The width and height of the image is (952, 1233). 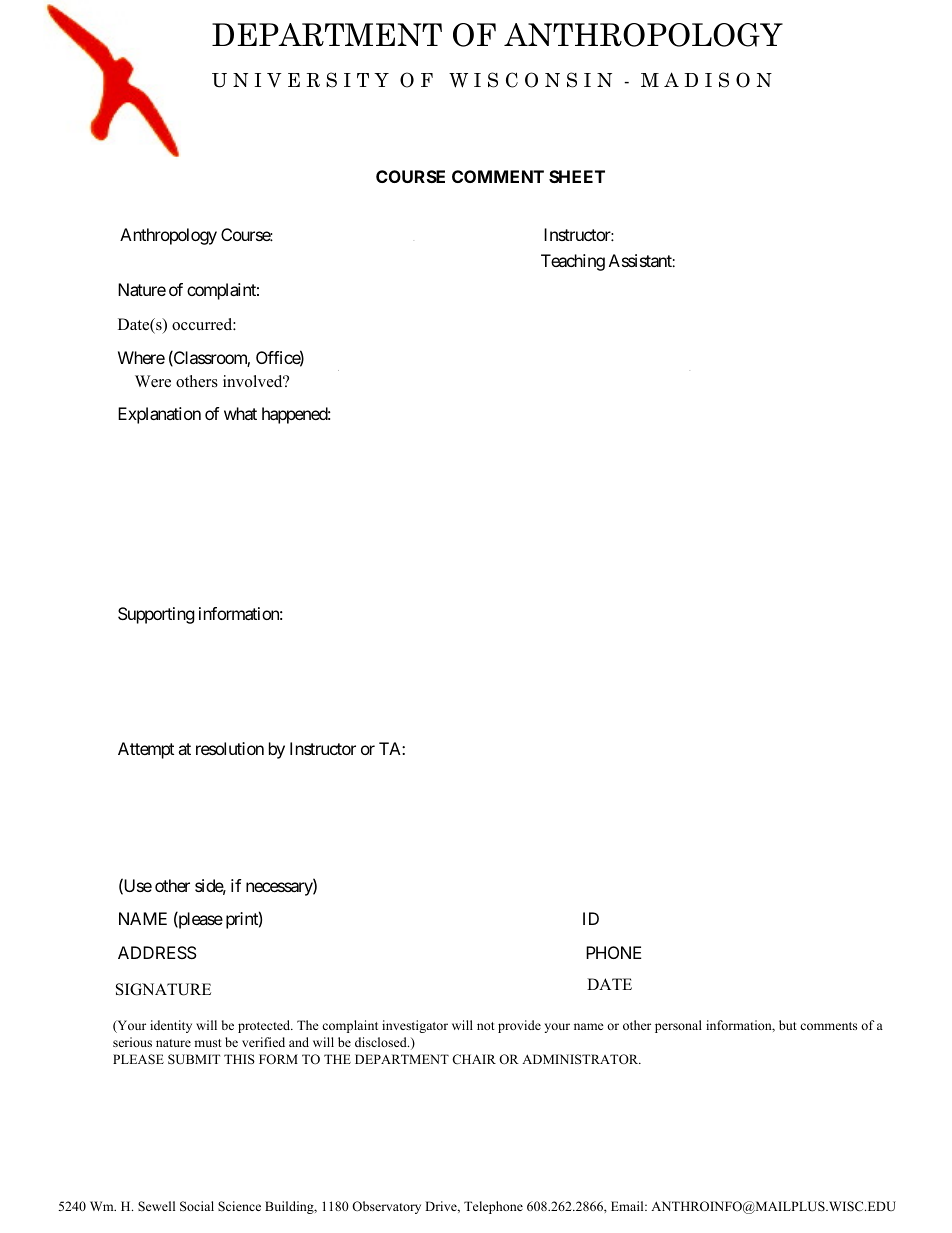 What do you see at coordinates (577, 176) in the image?
I see `SHEET` at bounding box center [577, 176].
